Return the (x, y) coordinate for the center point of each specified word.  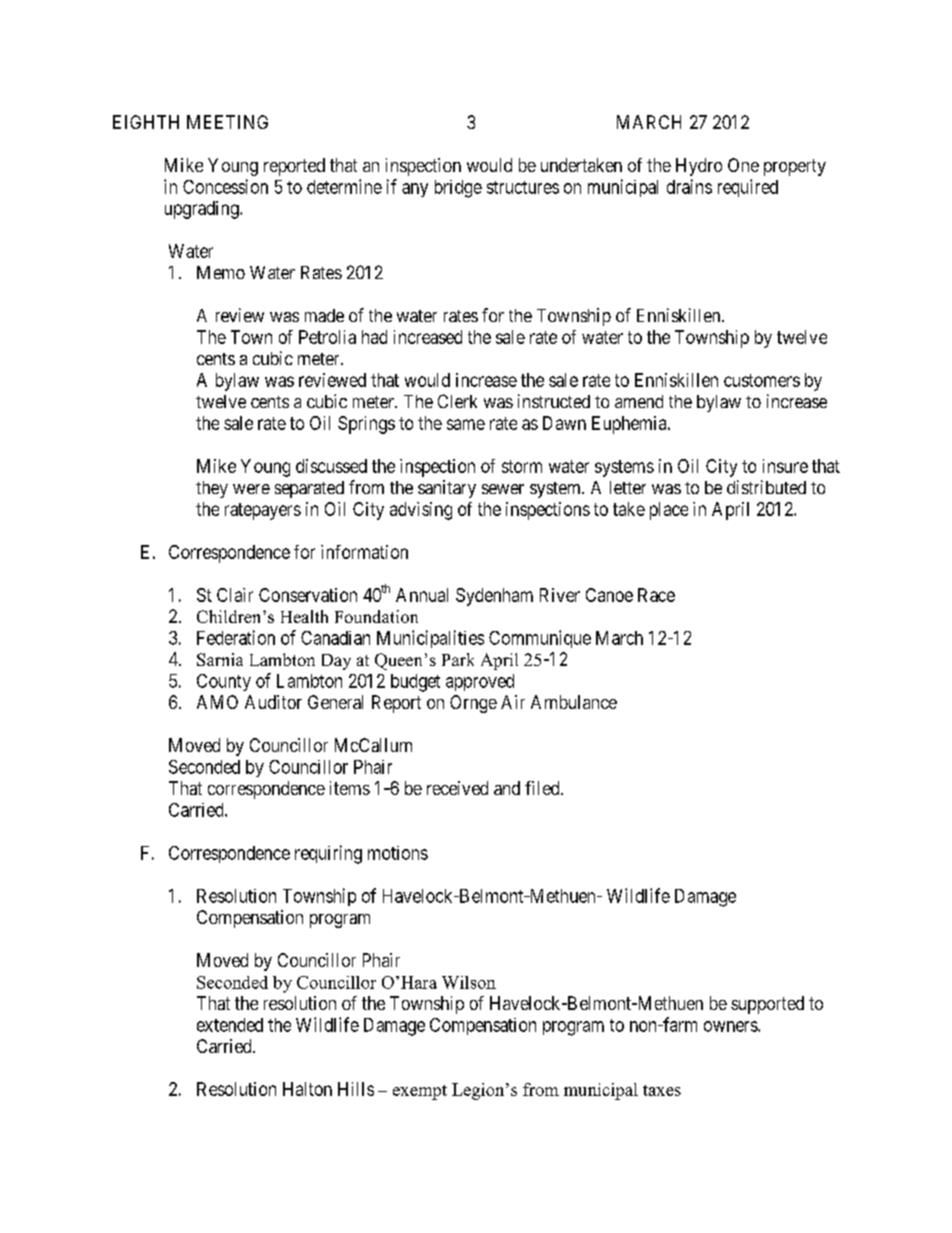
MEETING (227, 122)
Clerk (457, 401)
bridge (458, 189)
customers (762, 380)
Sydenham (494, 597)
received (457, 788)
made (324, 315)
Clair (235, 595)
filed (543, 788)
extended (230, 1025)
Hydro (699, 167)
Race (656, 595)
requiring (328, 854)
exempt (420, 1092)
